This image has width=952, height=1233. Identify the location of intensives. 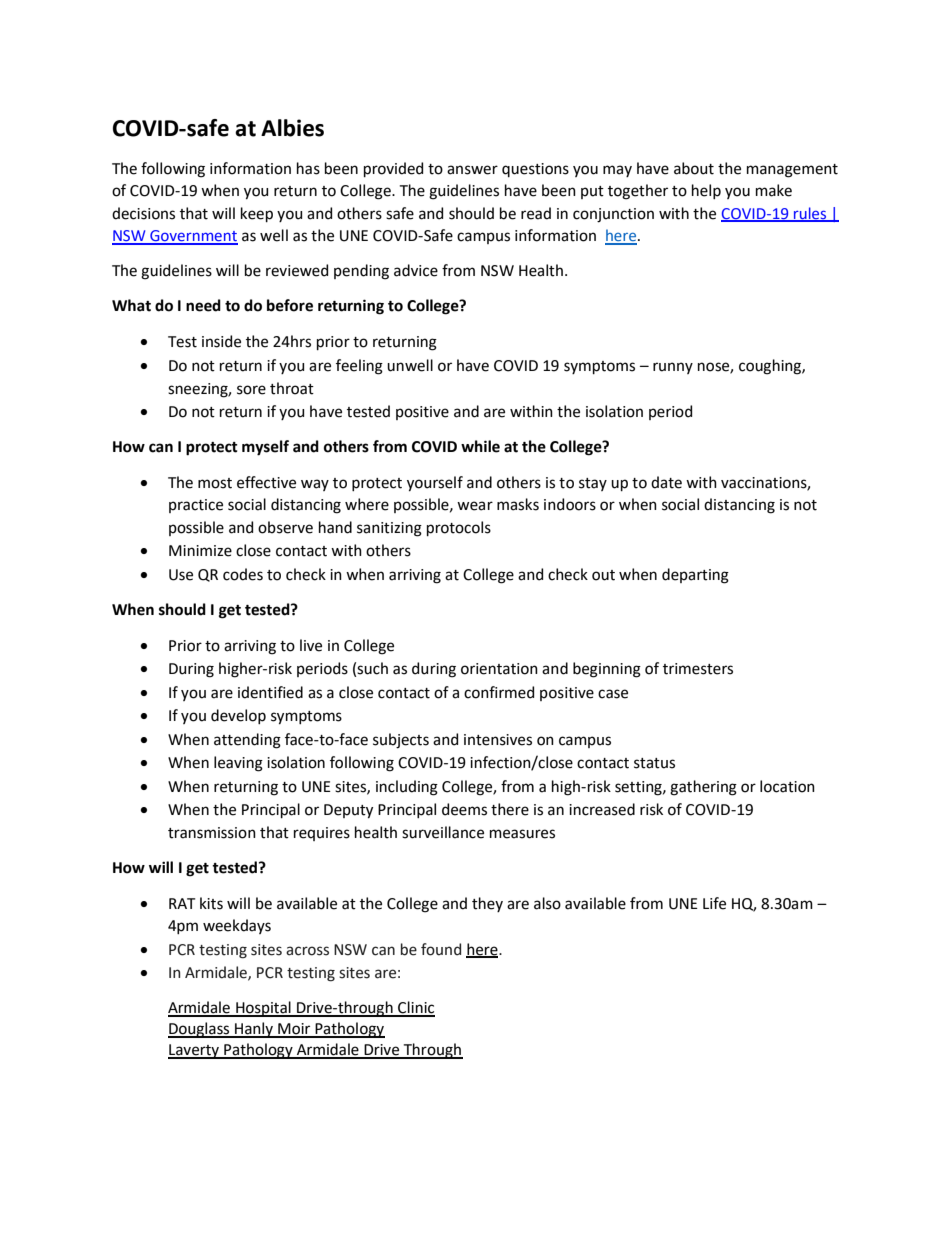
(498, 740).
